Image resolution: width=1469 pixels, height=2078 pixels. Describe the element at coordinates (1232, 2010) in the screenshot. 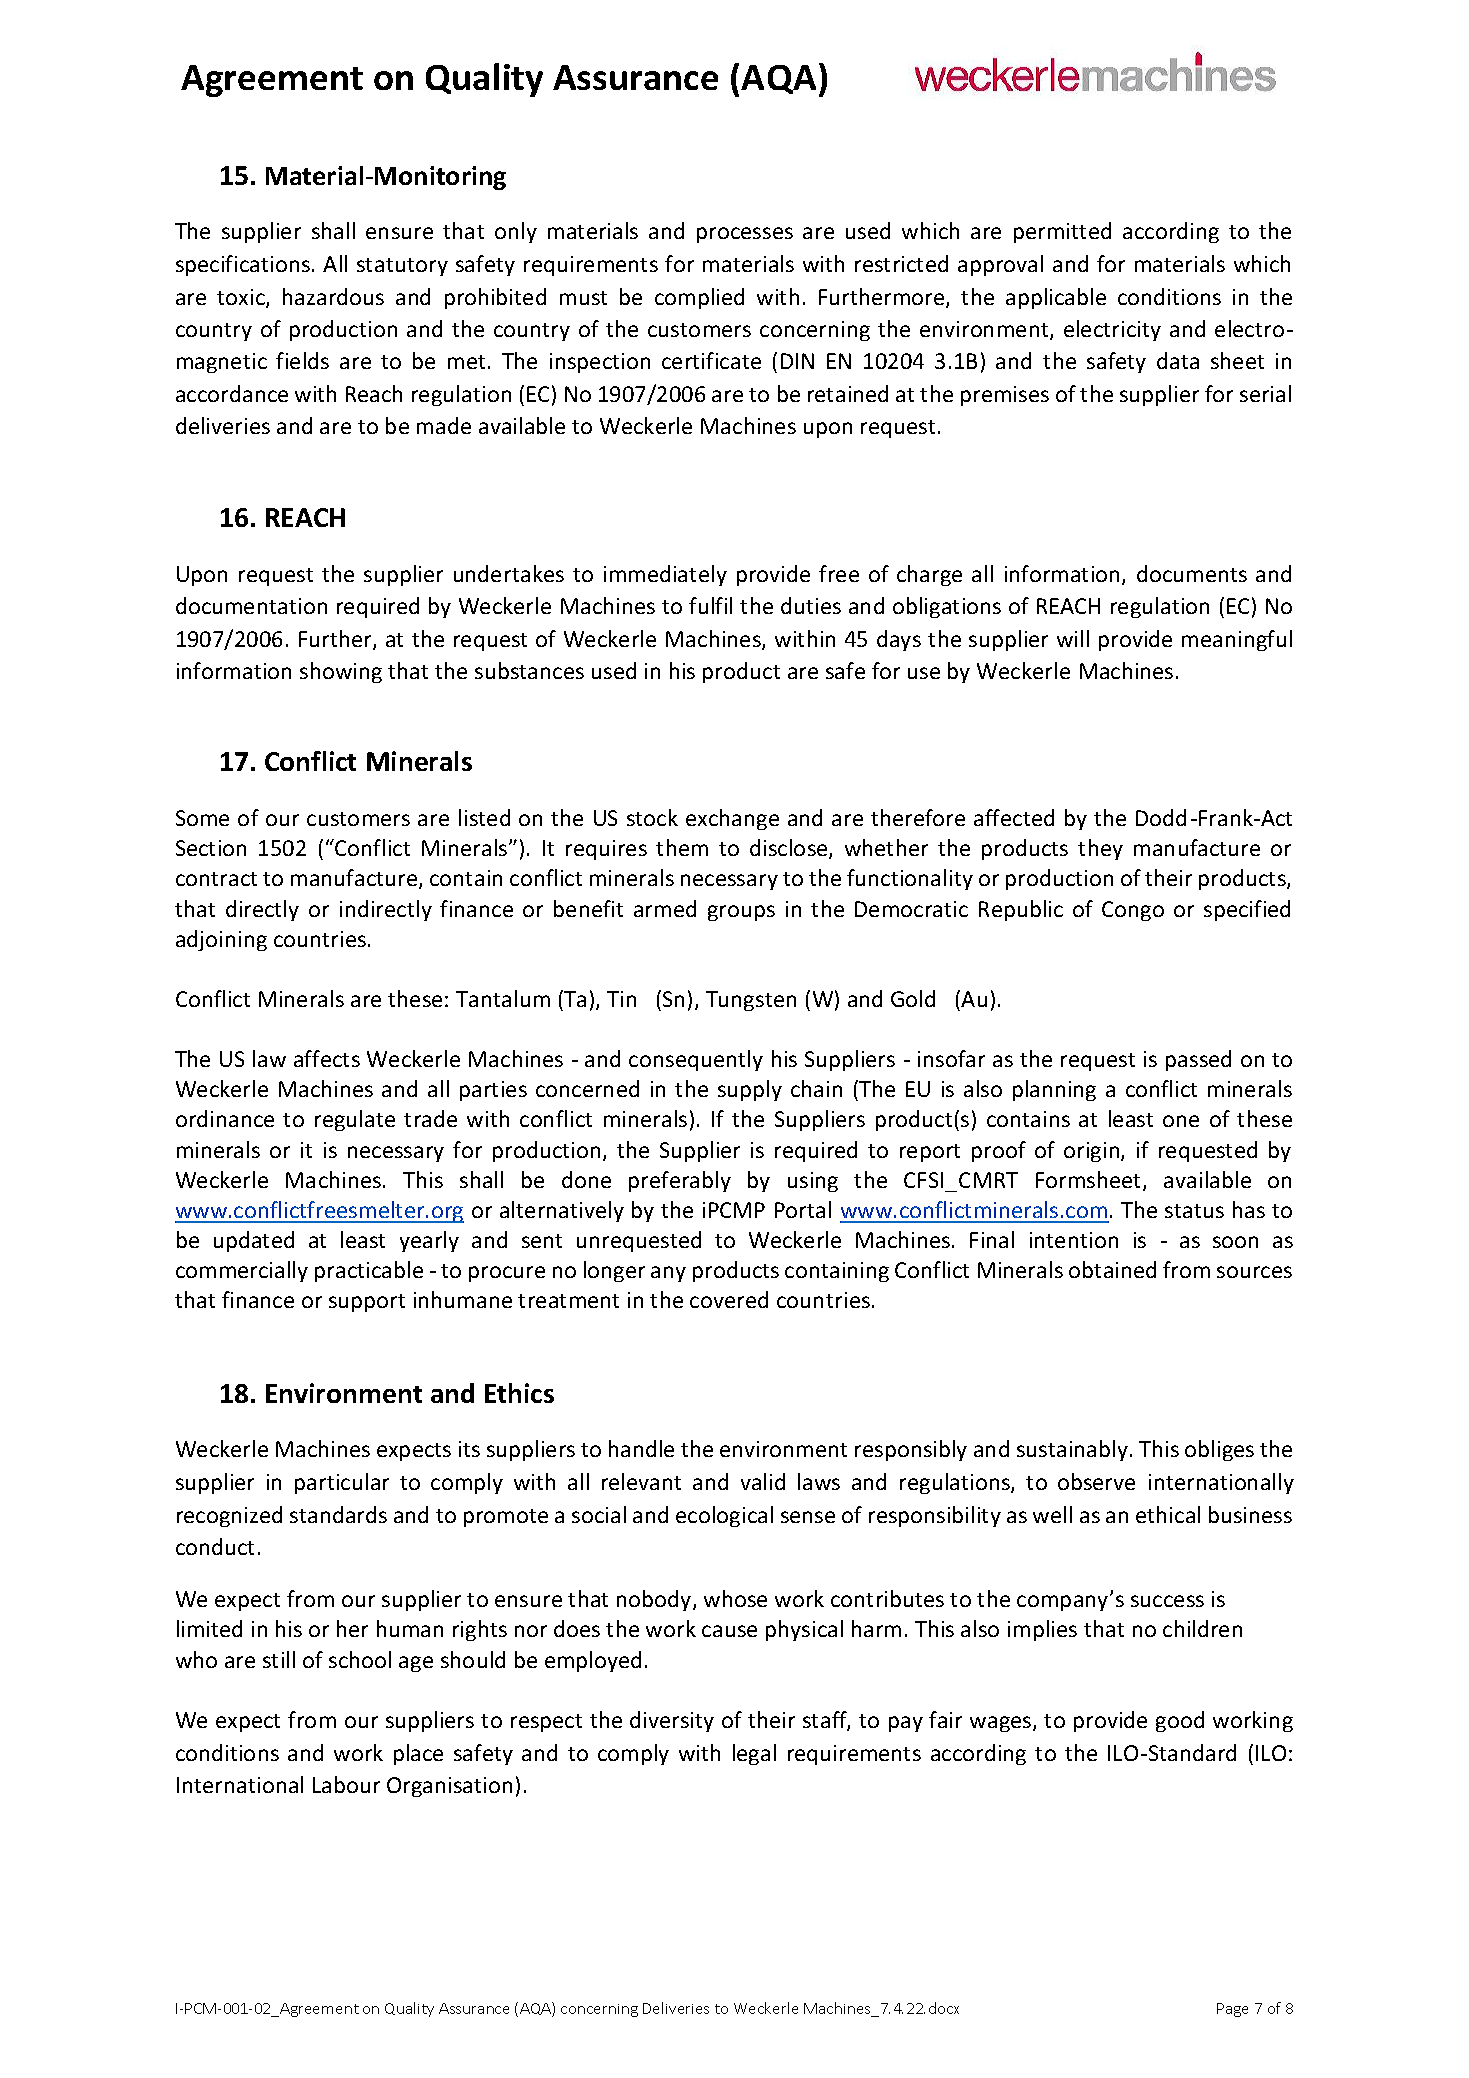

I see `Page` at that location.
